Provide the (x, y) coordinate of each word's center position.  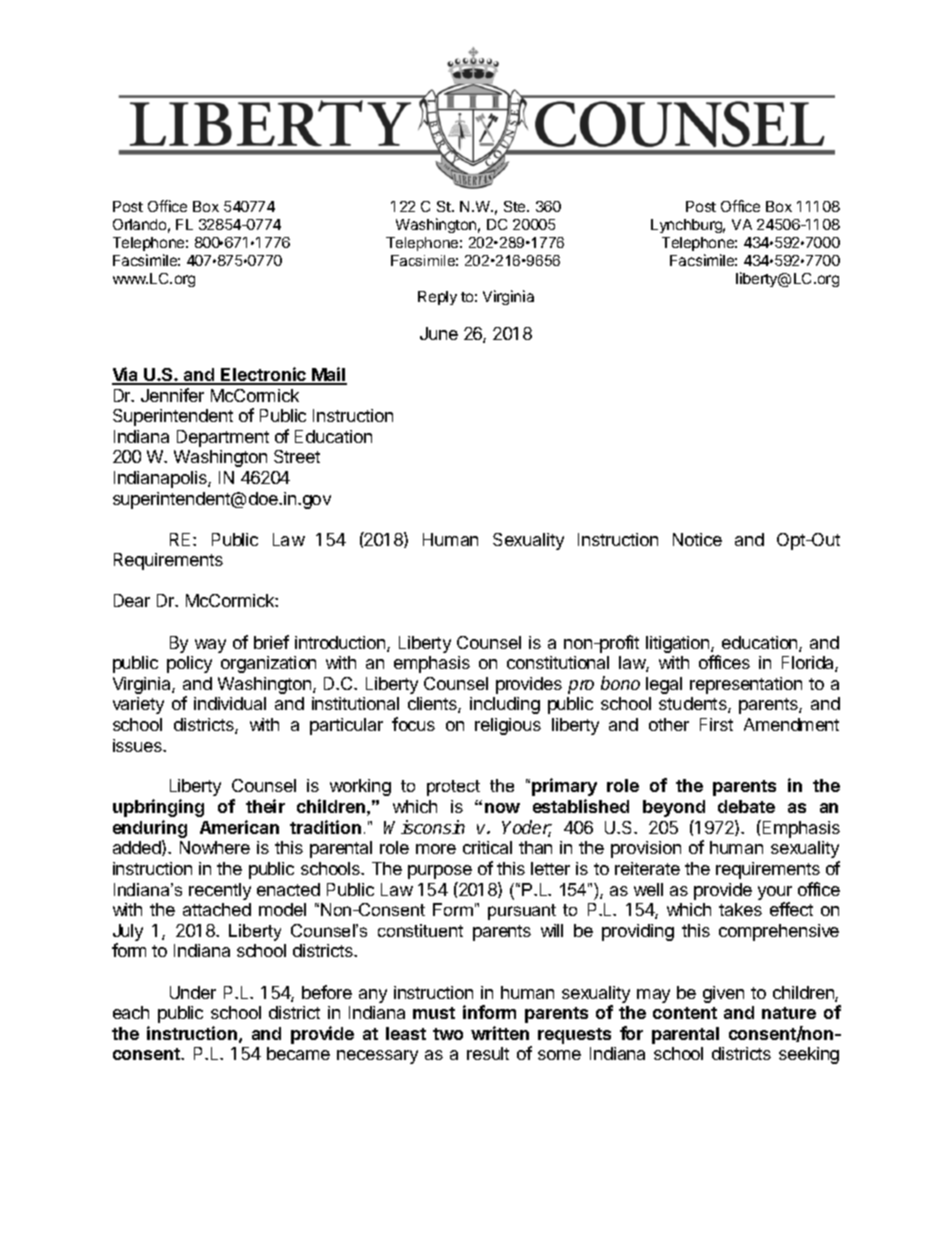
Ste (516, 206)
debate (746, 806)
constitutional (558, 662)
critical (487, 847)
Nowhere (215, 847)
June (439, 333)
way (210, 646)
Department (223, 438)
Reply (437, 298)
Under (193, 992)
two (448, 1034)
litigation (679, 644)
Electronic (264, 375)
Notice (697, 539)
